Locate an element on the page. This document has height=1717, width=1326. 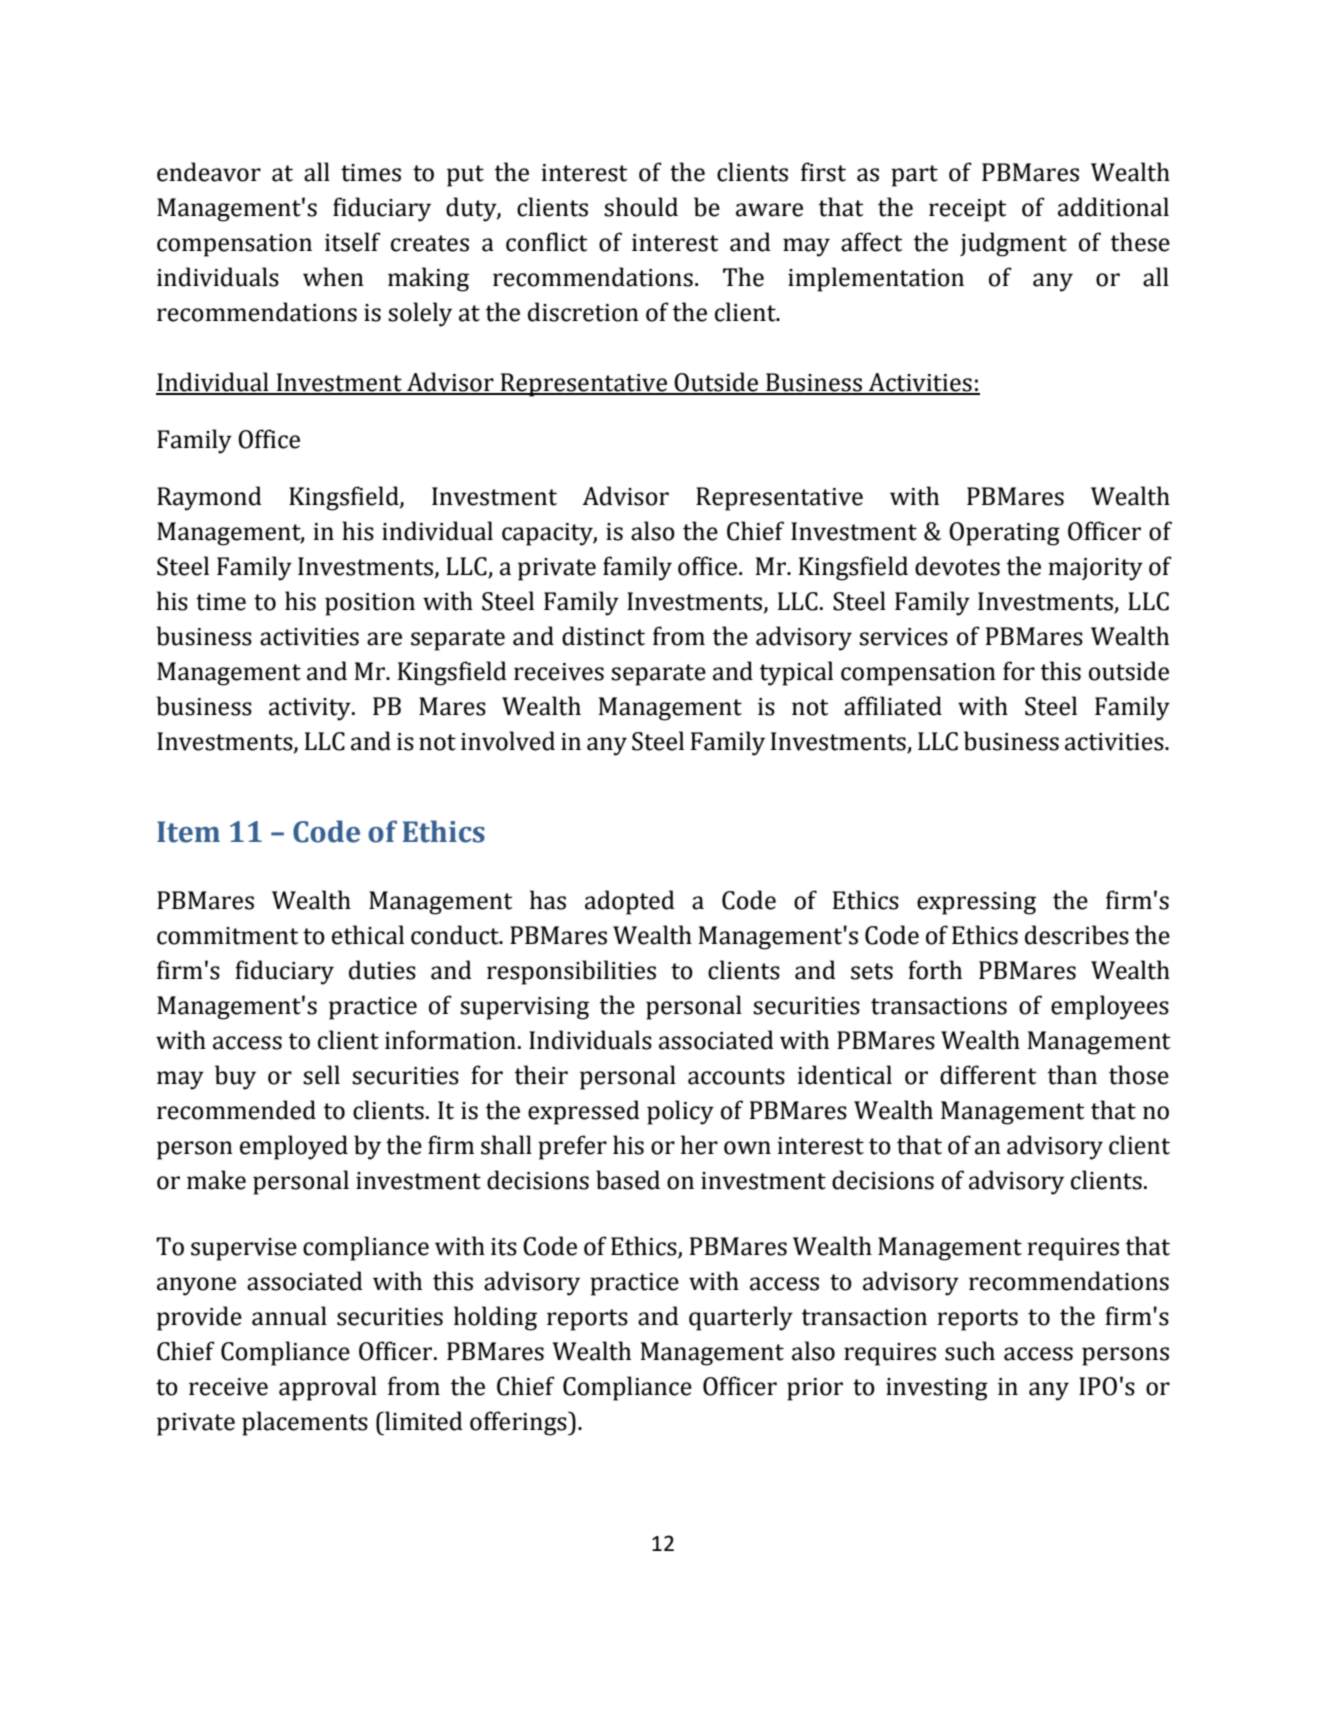
judgment is located at coordinates (1013, 244).
